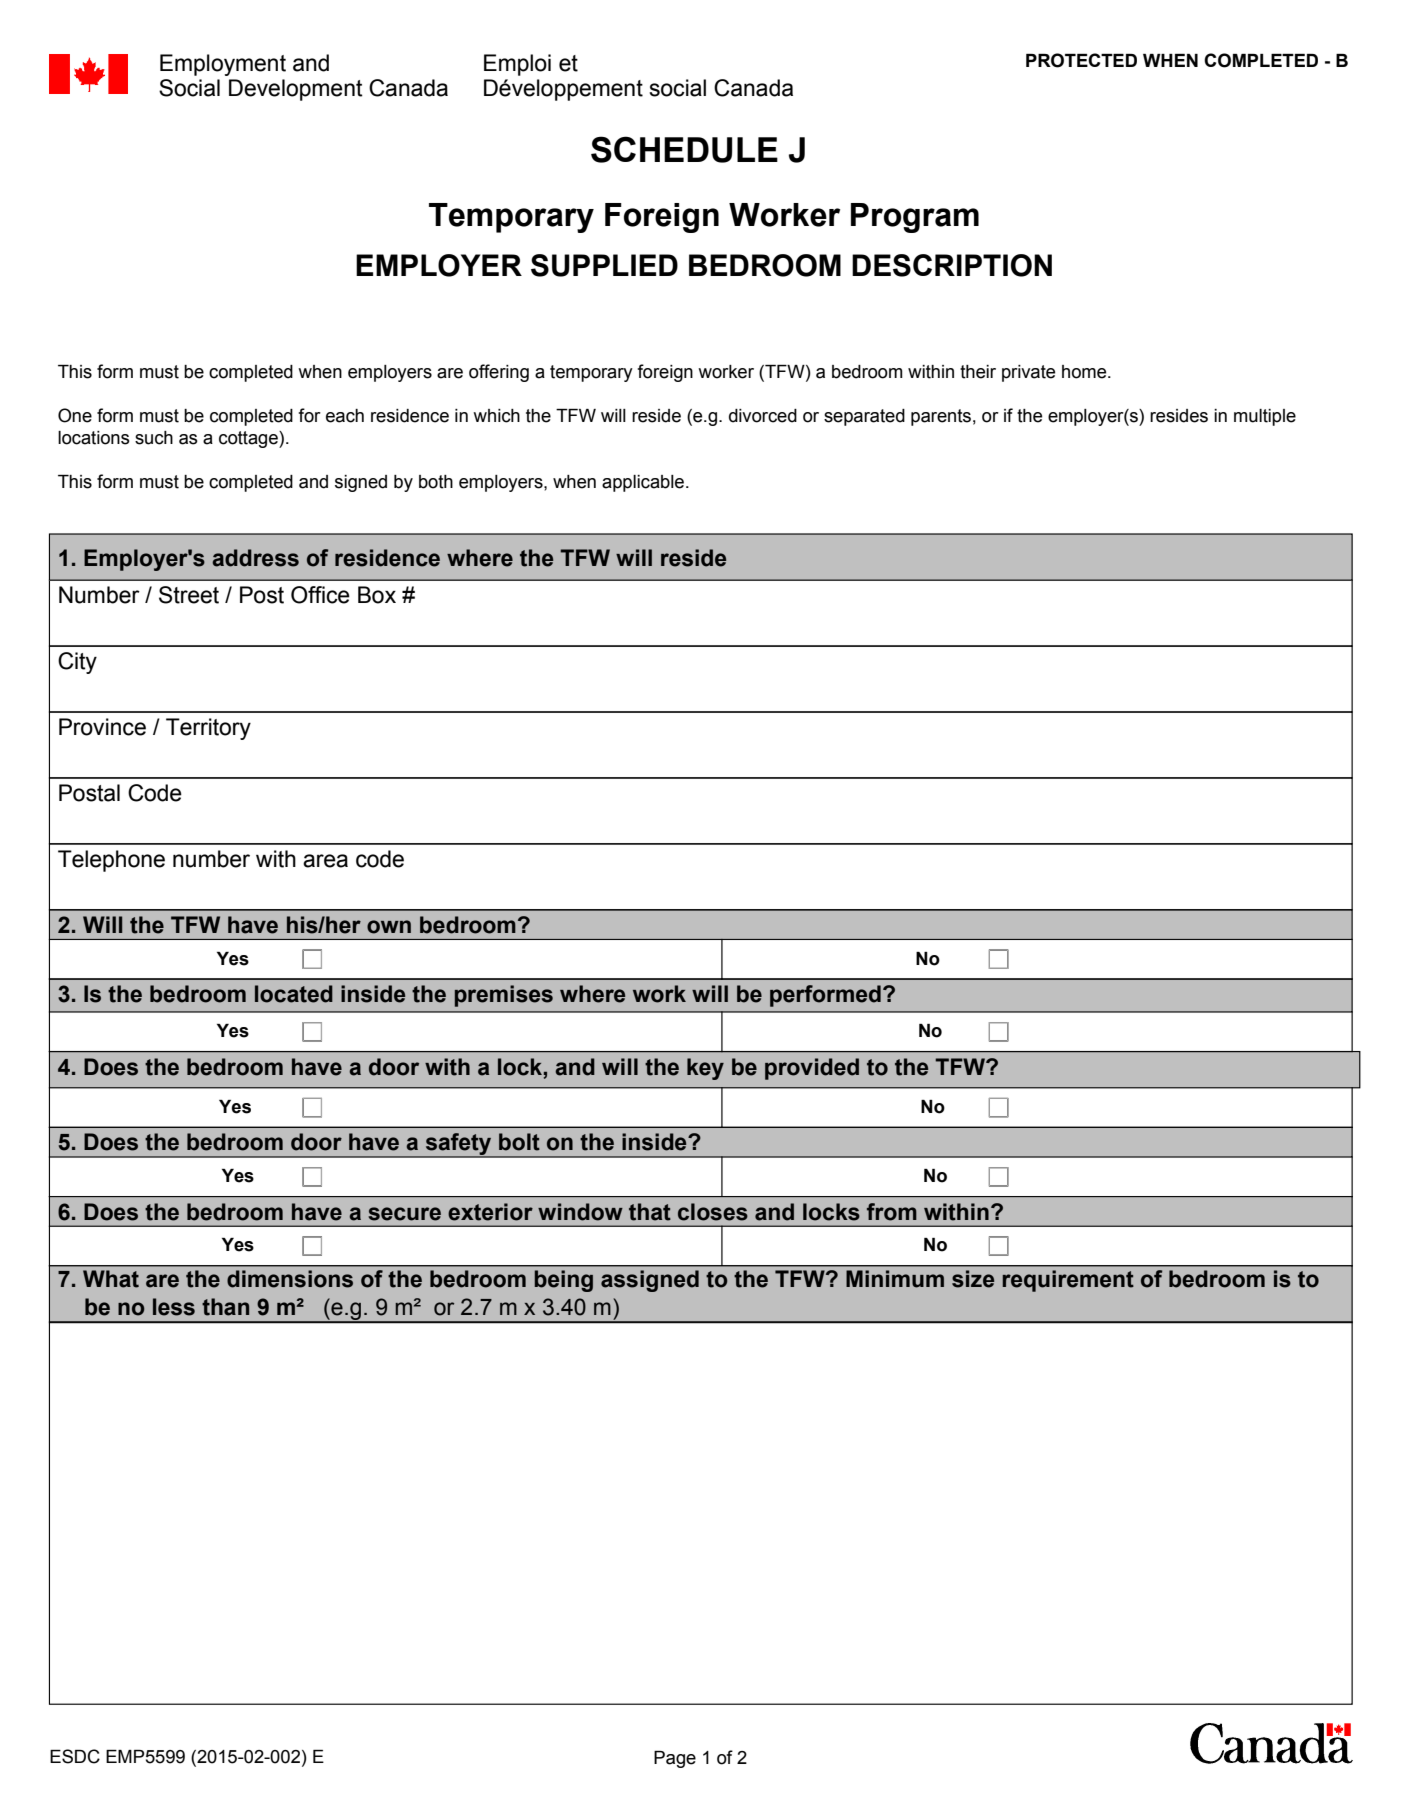 This screenshot has height=1813, width=1401. I want to click on SCHEDULE, so click(684, 149).
